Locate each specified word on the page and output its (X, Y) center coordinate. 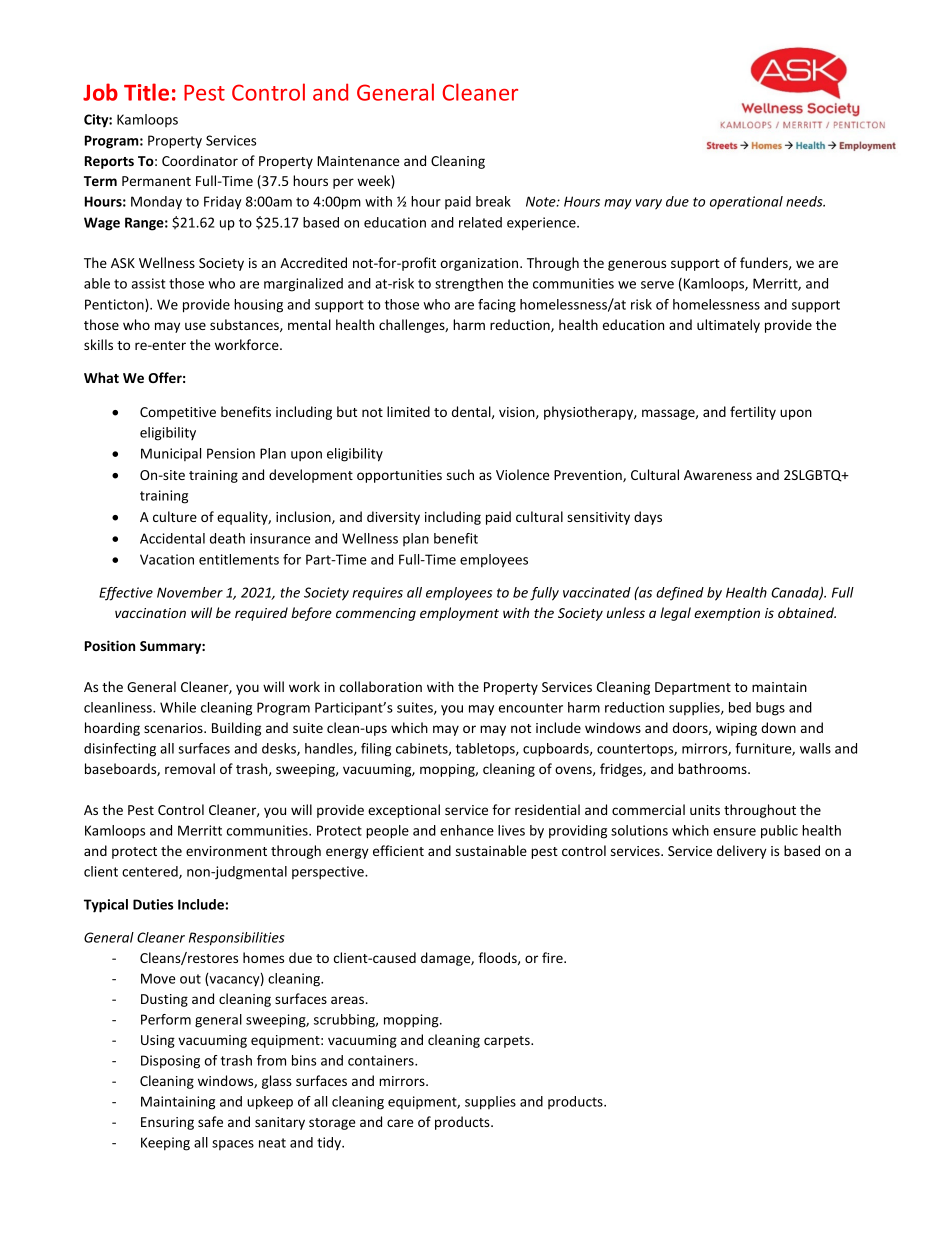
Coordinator (200, 160)
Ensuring (167, 1123)
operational (746, 202)
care (400, 1123)
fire (553, 957)
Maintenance (358, 161)
